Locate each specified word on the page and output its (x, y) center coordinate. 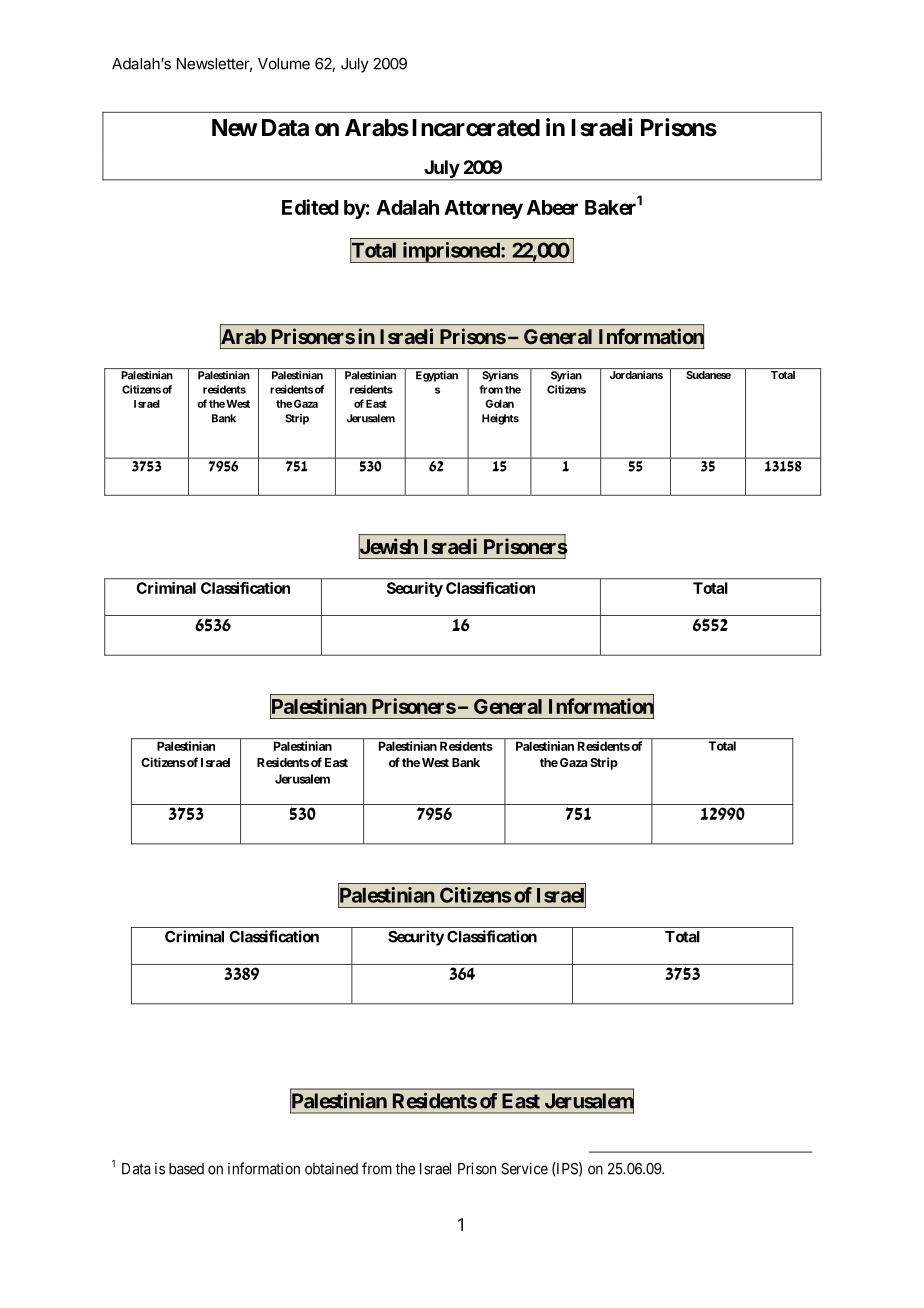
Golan (499, 403)
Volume (284, 64)
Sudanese (708, 375)
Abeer (552, 207)
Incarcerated (476, 128)
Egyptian (437, 376)
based (186, 1169)
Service (524, 1168)
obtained (331, 1168)
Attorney (483, 209)
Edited (310, 207)
